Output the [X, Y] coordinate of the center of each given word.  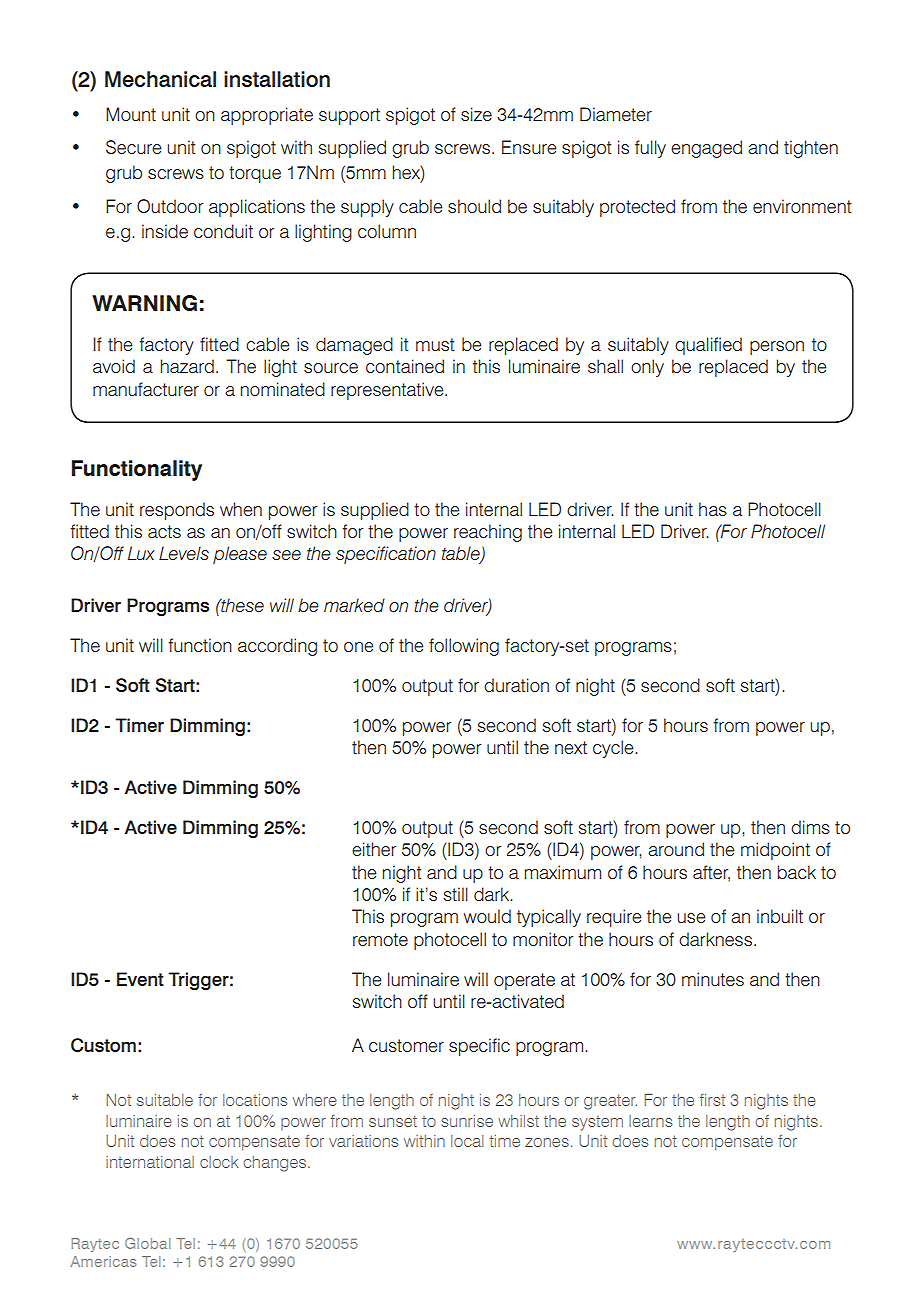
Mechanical [160, 79]
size [476, 114]
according [277, 647]
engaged [706, 149]
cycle [614, 749]
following [464, 647]
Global [147, 1243]
